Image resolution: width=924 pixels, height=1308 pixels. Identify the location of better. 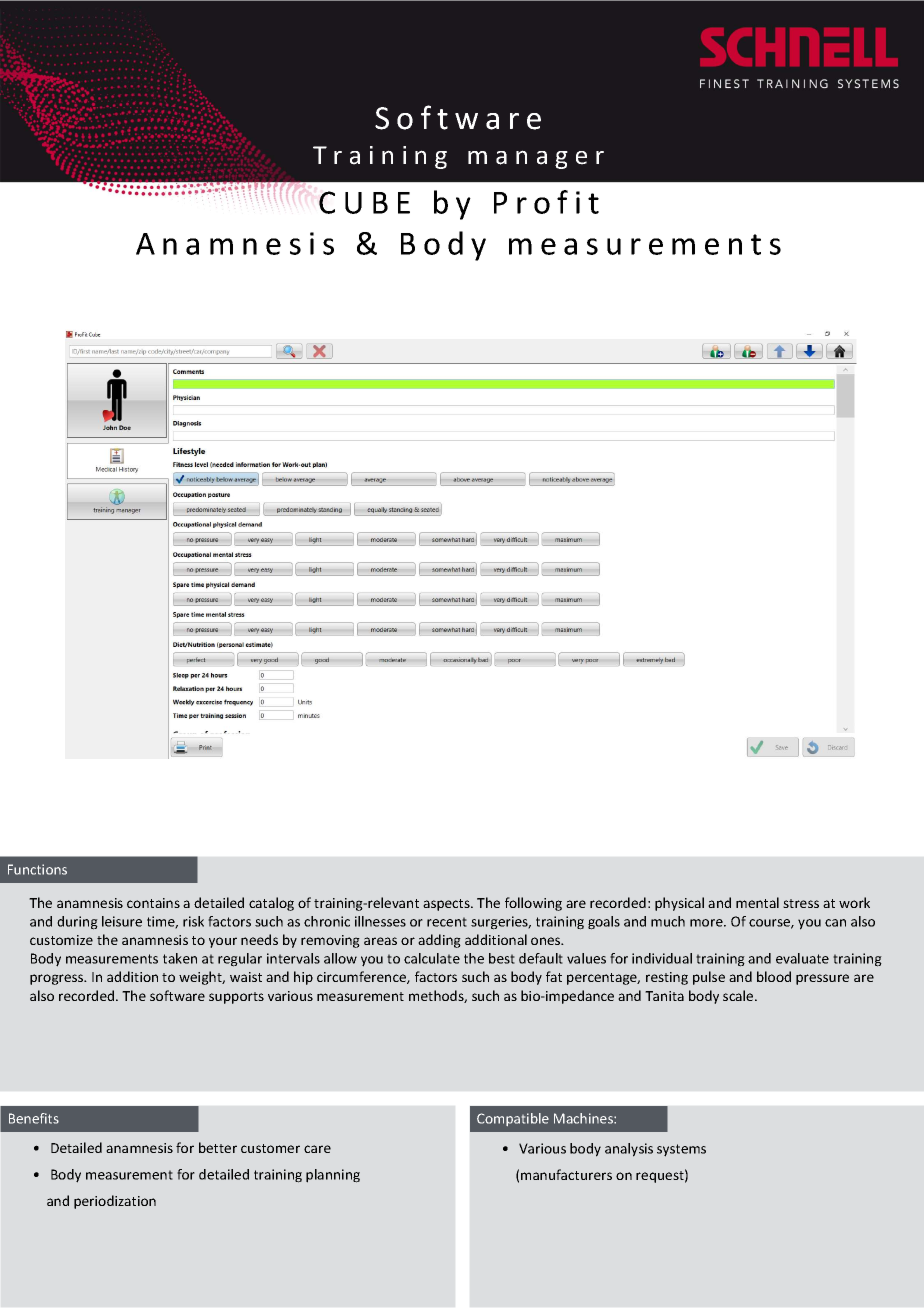
(218, 1147).
